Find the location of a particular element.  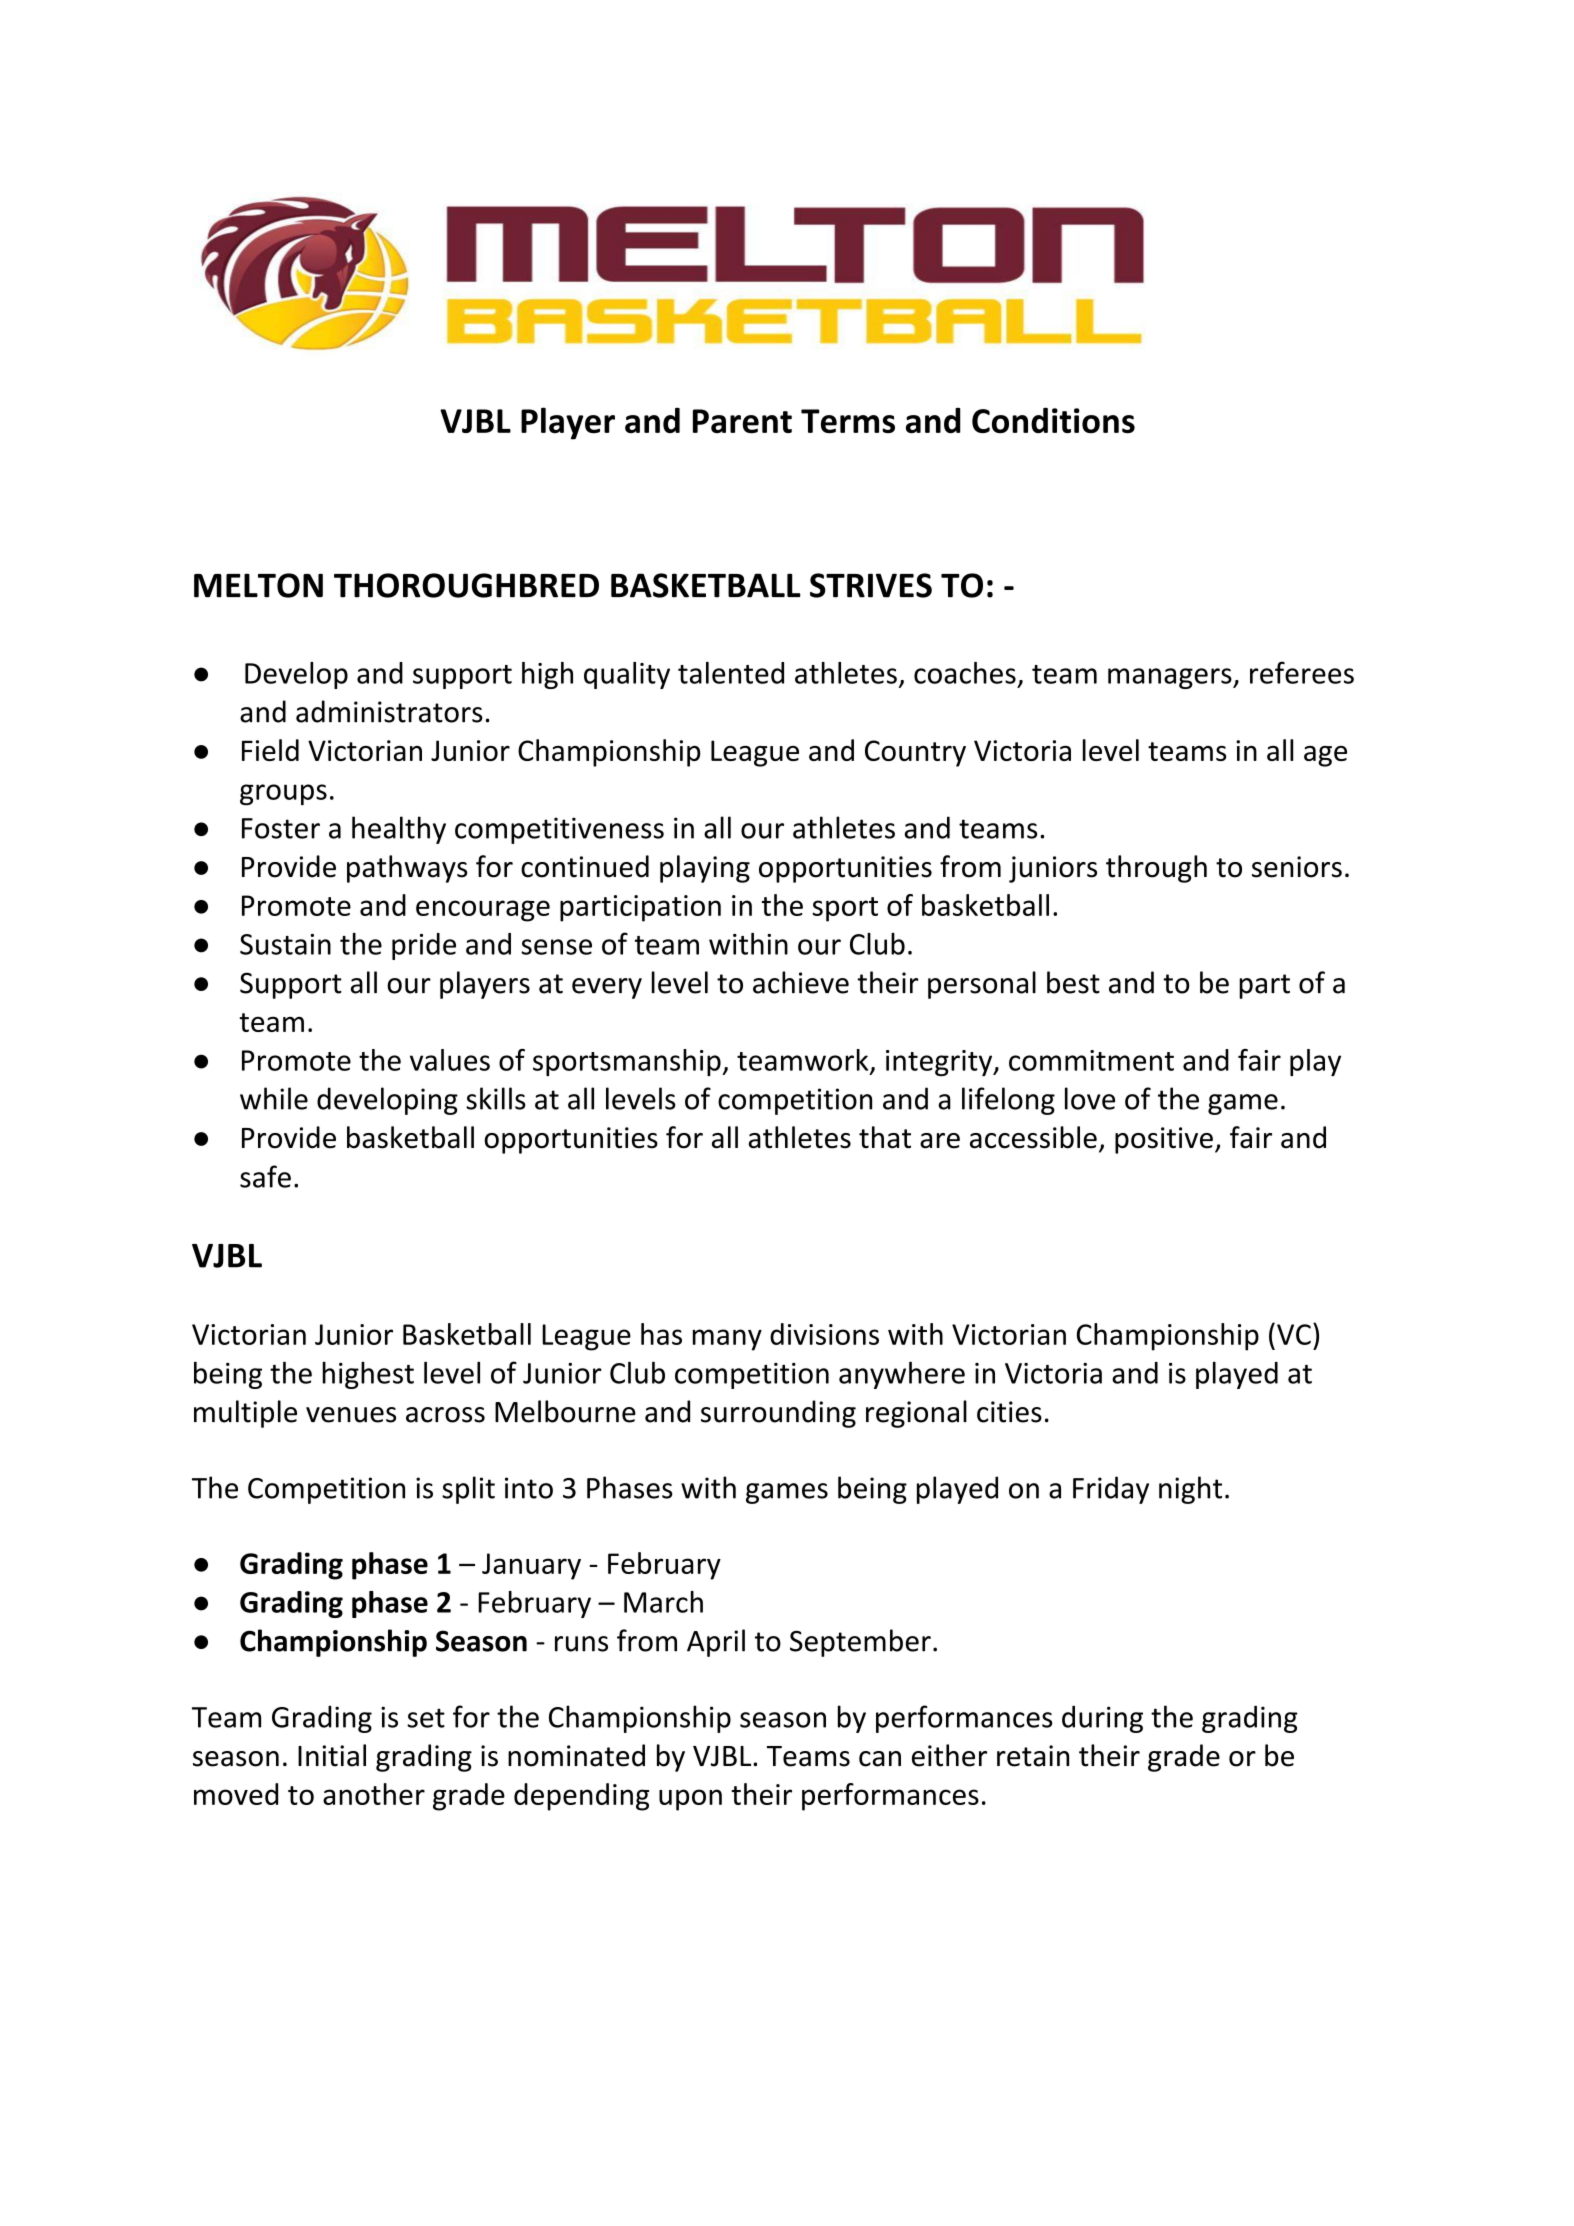

pathways is located at coordinates (407, 869).
